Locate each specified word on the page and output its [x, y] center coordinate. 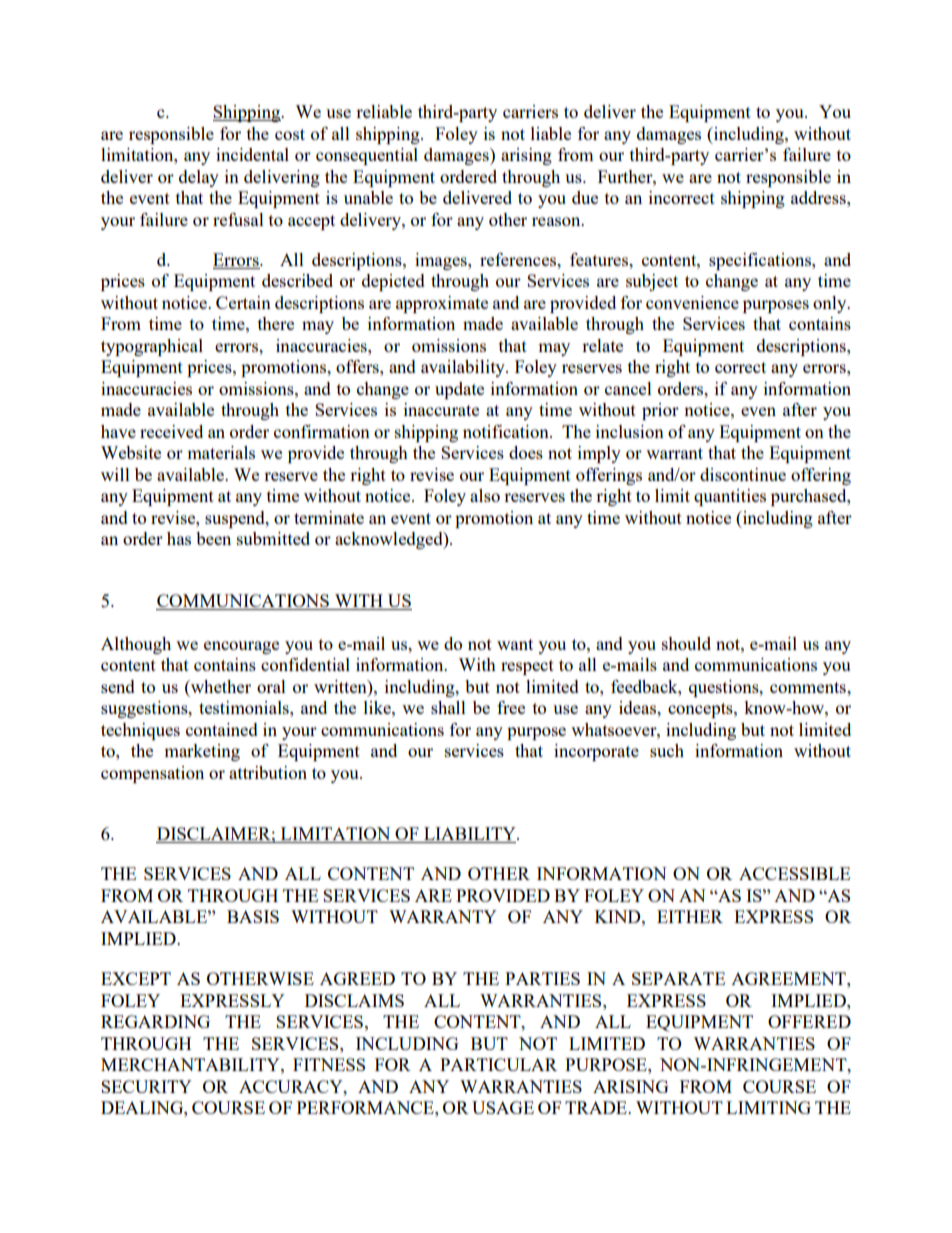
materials [221, 452]
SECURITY [146, 1086]
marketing [202, 752]
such [667, 750]
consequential [367, 156]
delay [199, 178]
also [485, 495]
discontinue [743, 474]
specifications [761, 261]
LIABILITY [470, 835]
